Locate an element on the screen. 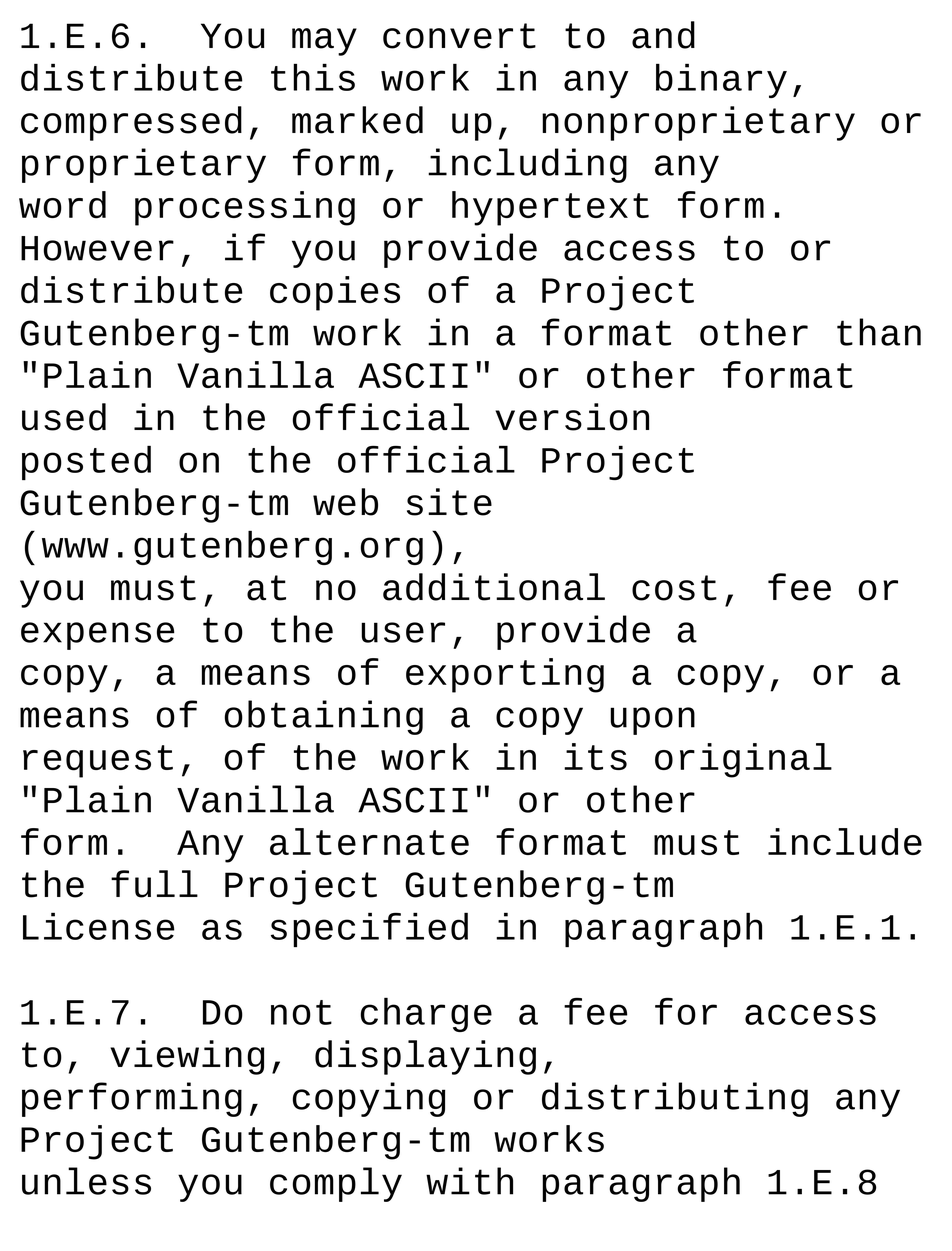 The height and width of the screenshot is (1251, 952). convert is located at coordinates (459, 36).
